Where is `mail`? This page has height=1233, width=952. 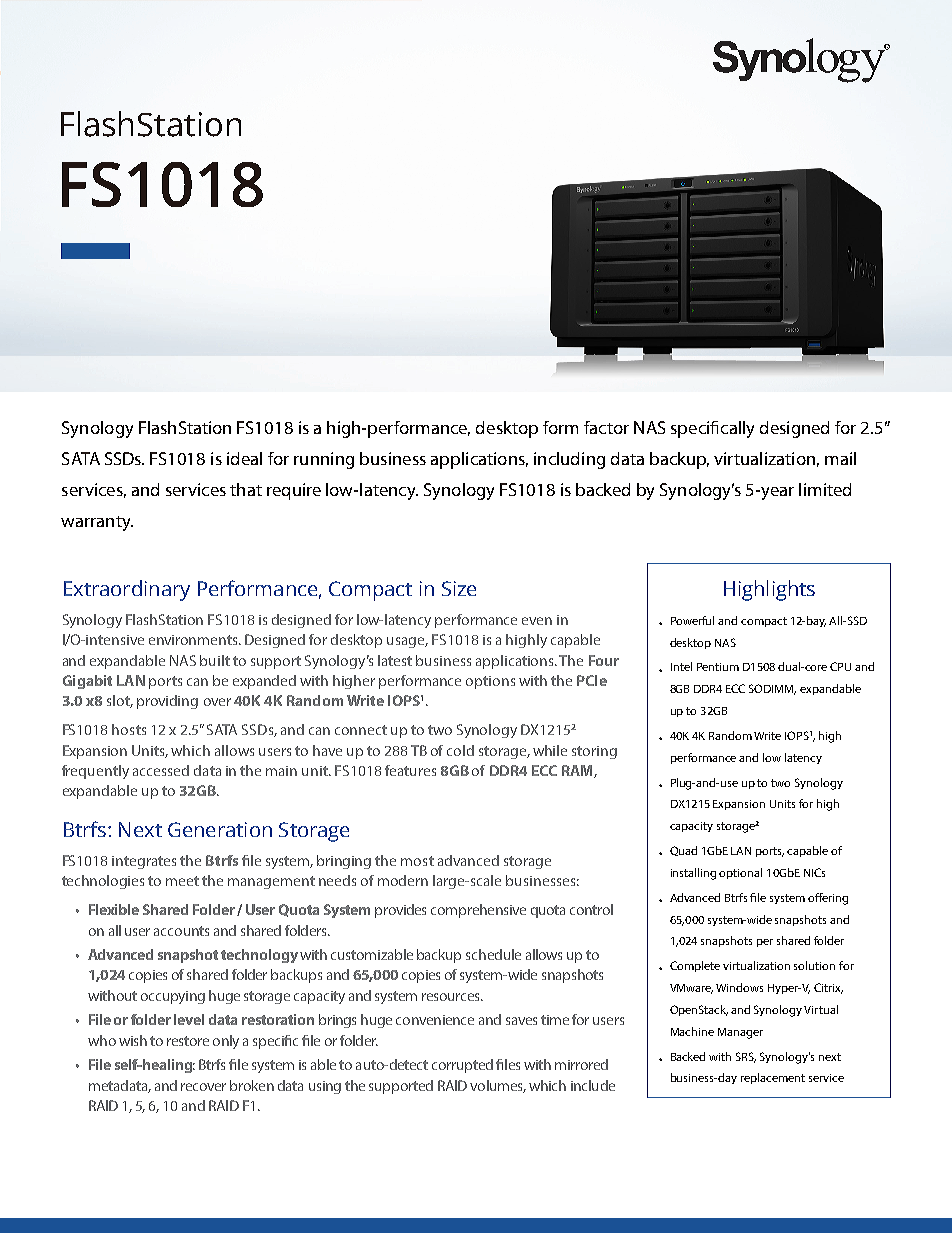
mail is located at coordinates (840, 458).
